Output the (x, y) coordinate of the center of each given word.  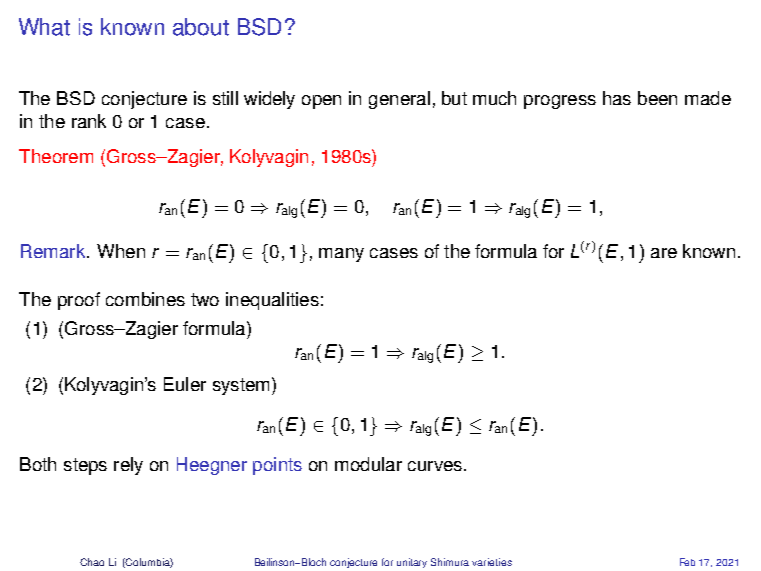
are (664, 253)
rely (128, 466)
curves (435, 466)
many (341, 255)
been (657, 98)
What (44, 27)
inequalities (272, 301)
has (617, 98)
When (121, 251)
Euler (185, 384)
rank (89, 121)
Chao (92, 562)
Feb (687, 562)
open (321, 102)
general (399, 100)
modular (368, 464)
